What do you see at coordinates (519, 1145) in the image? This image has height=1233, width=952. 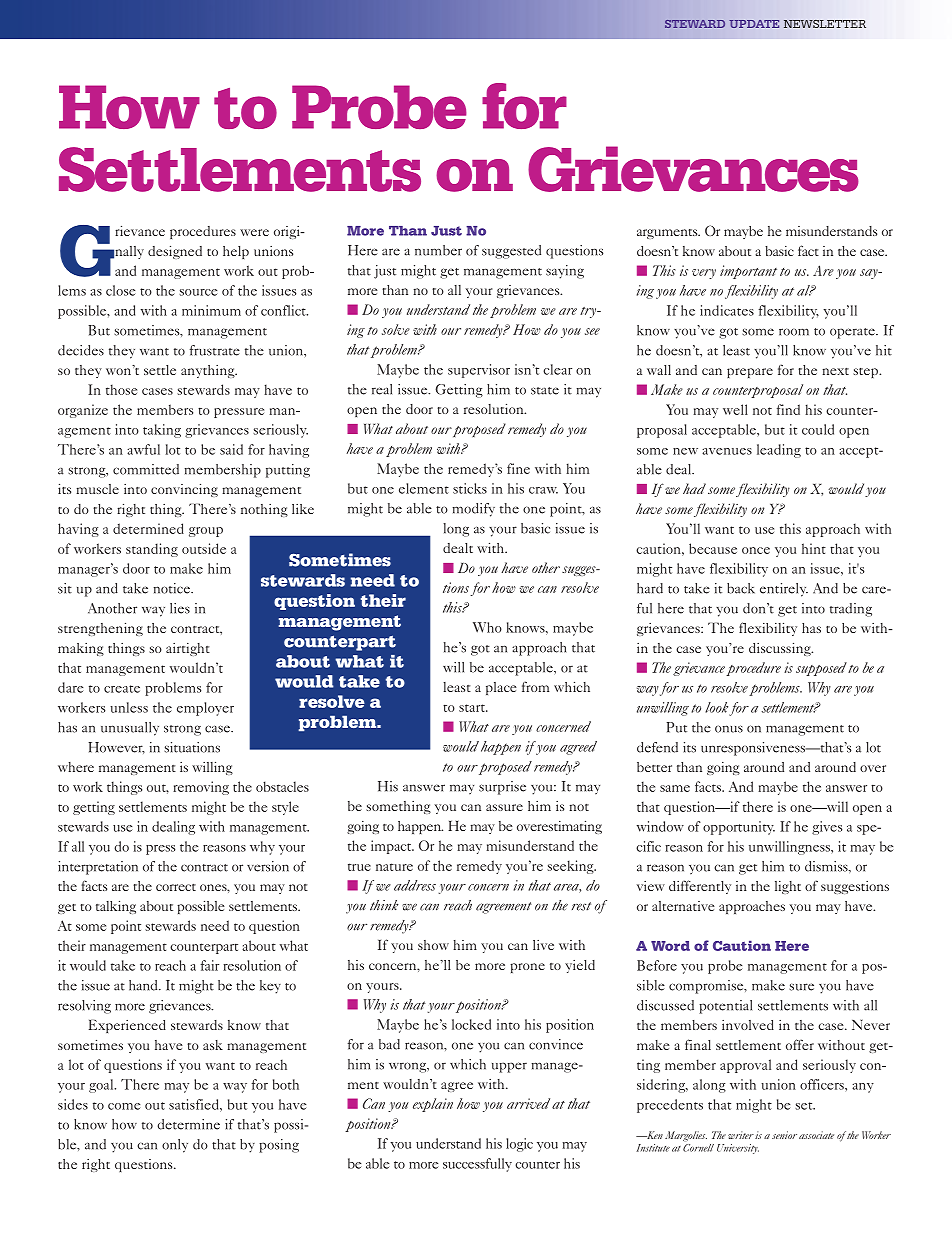 I see `logic` at bounding box center [519, 1145].
